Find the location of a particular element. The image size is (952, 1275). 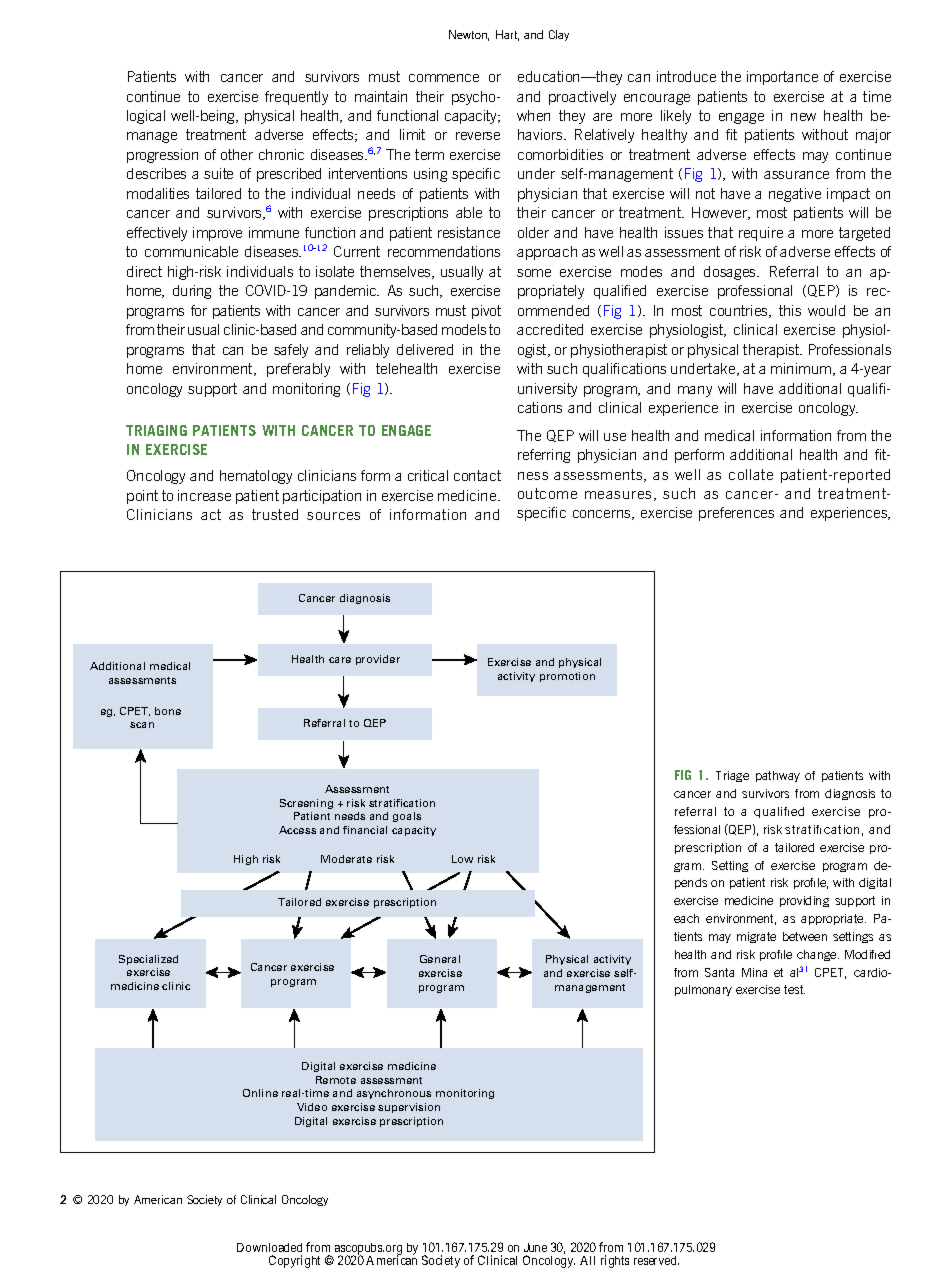

Hart is located at coordinates (507, 35).
